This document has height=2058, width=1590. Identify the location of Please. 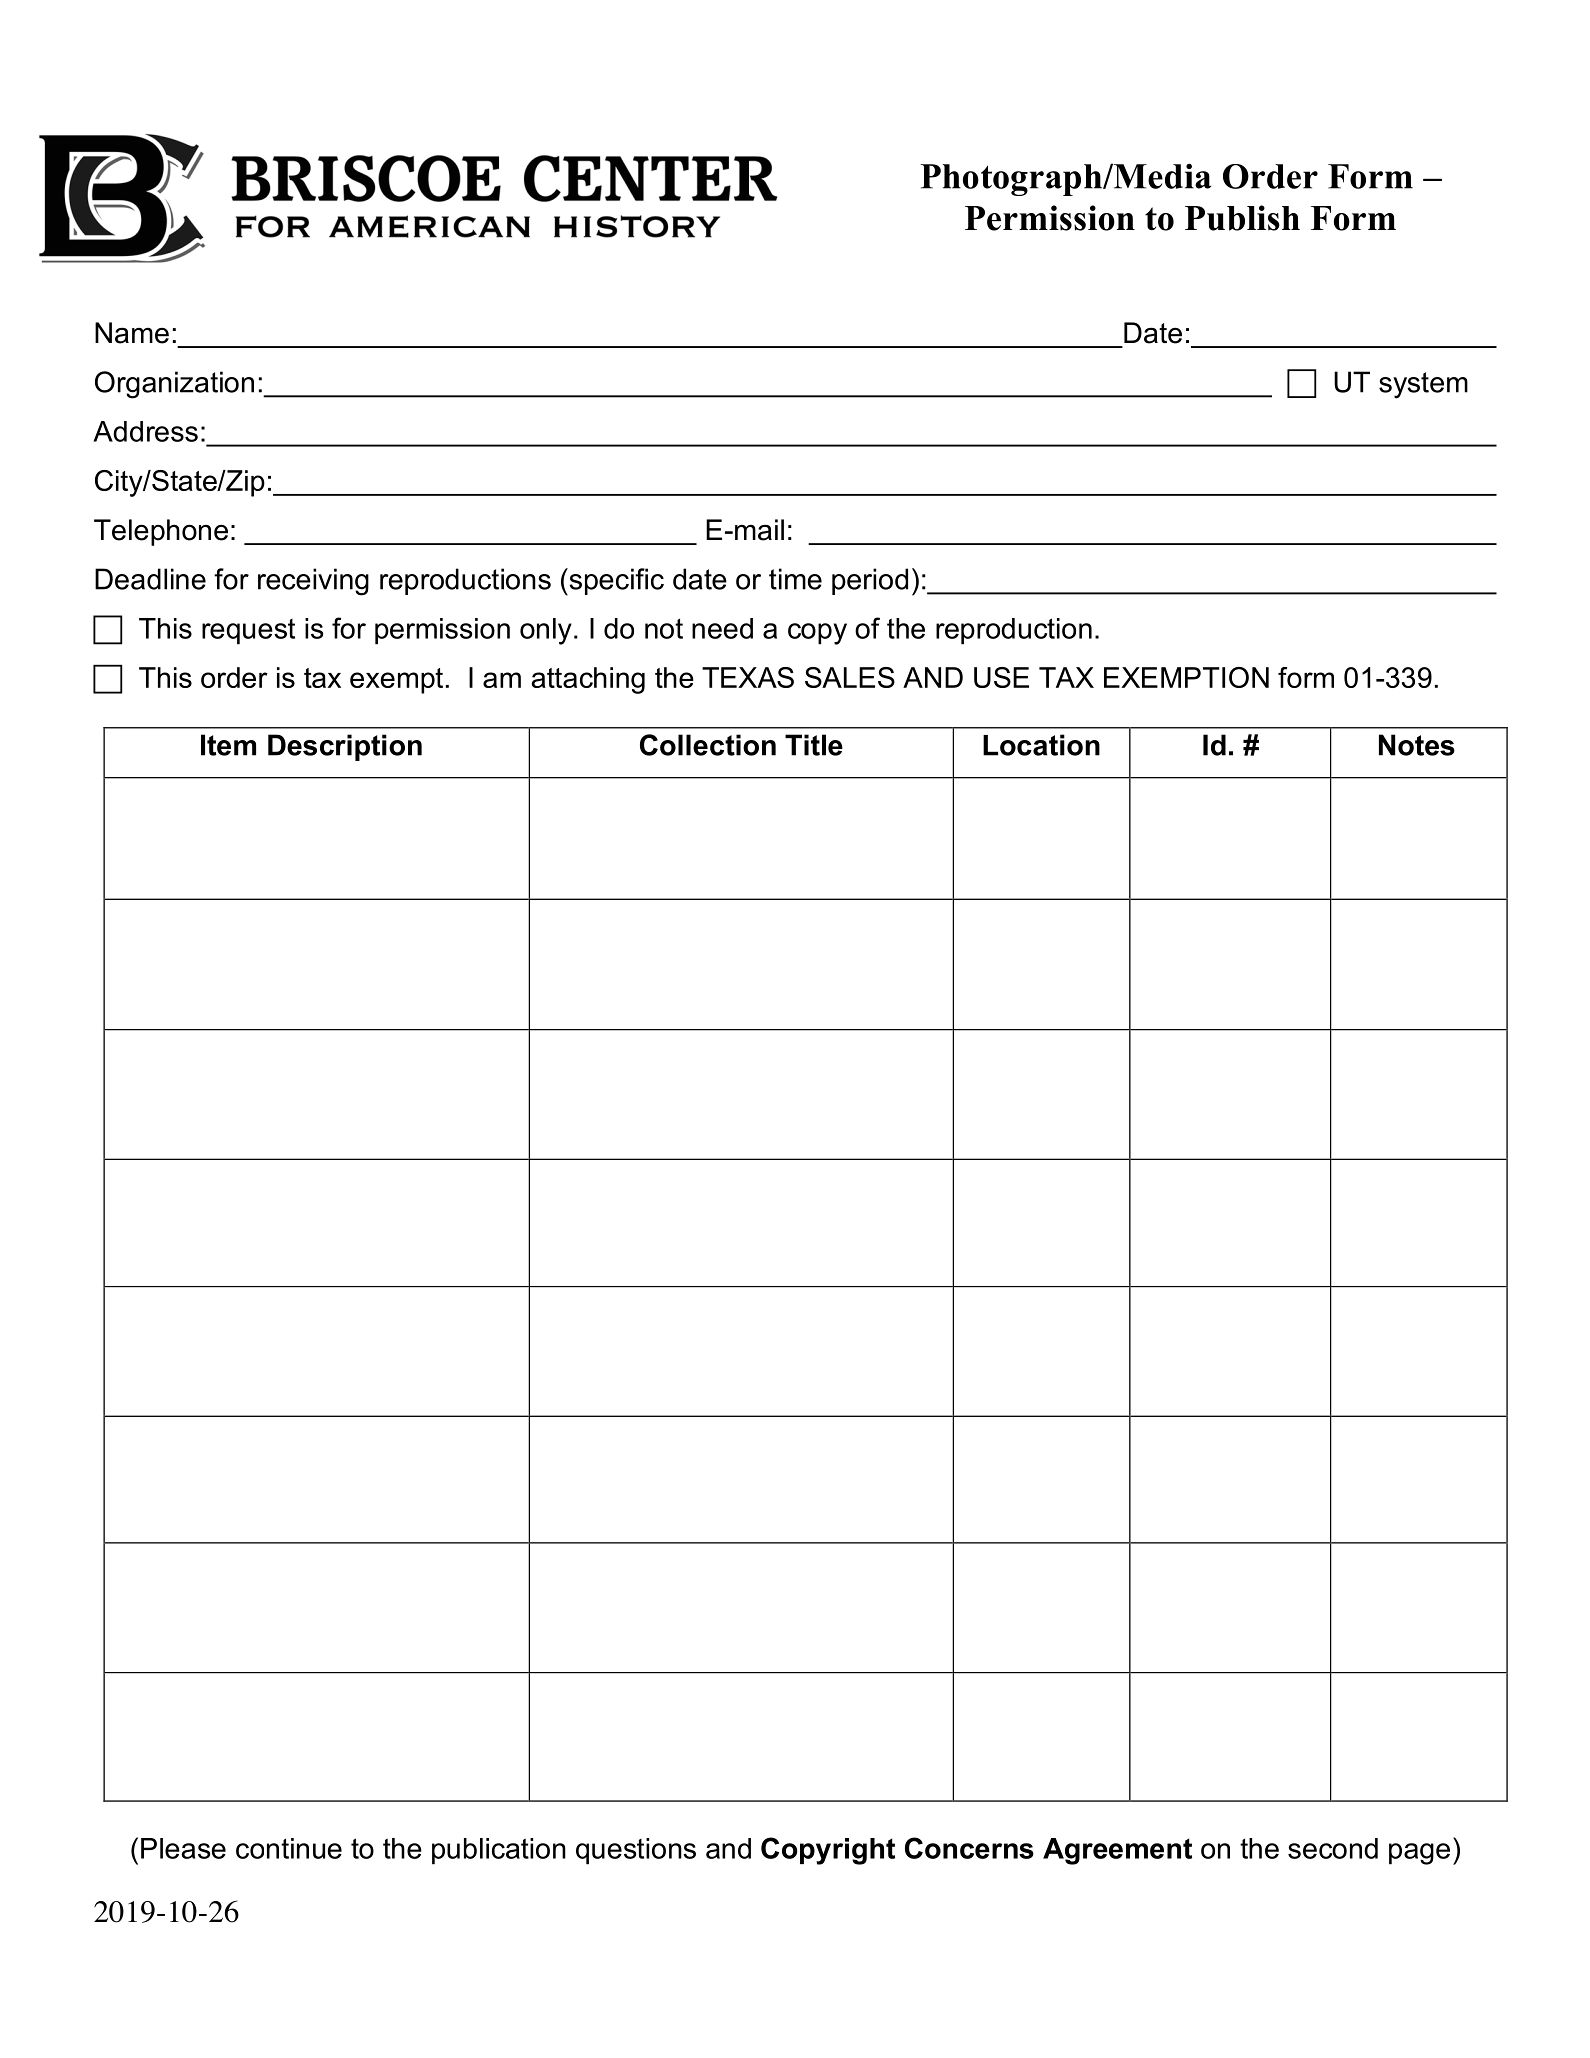
(183, 1848).
